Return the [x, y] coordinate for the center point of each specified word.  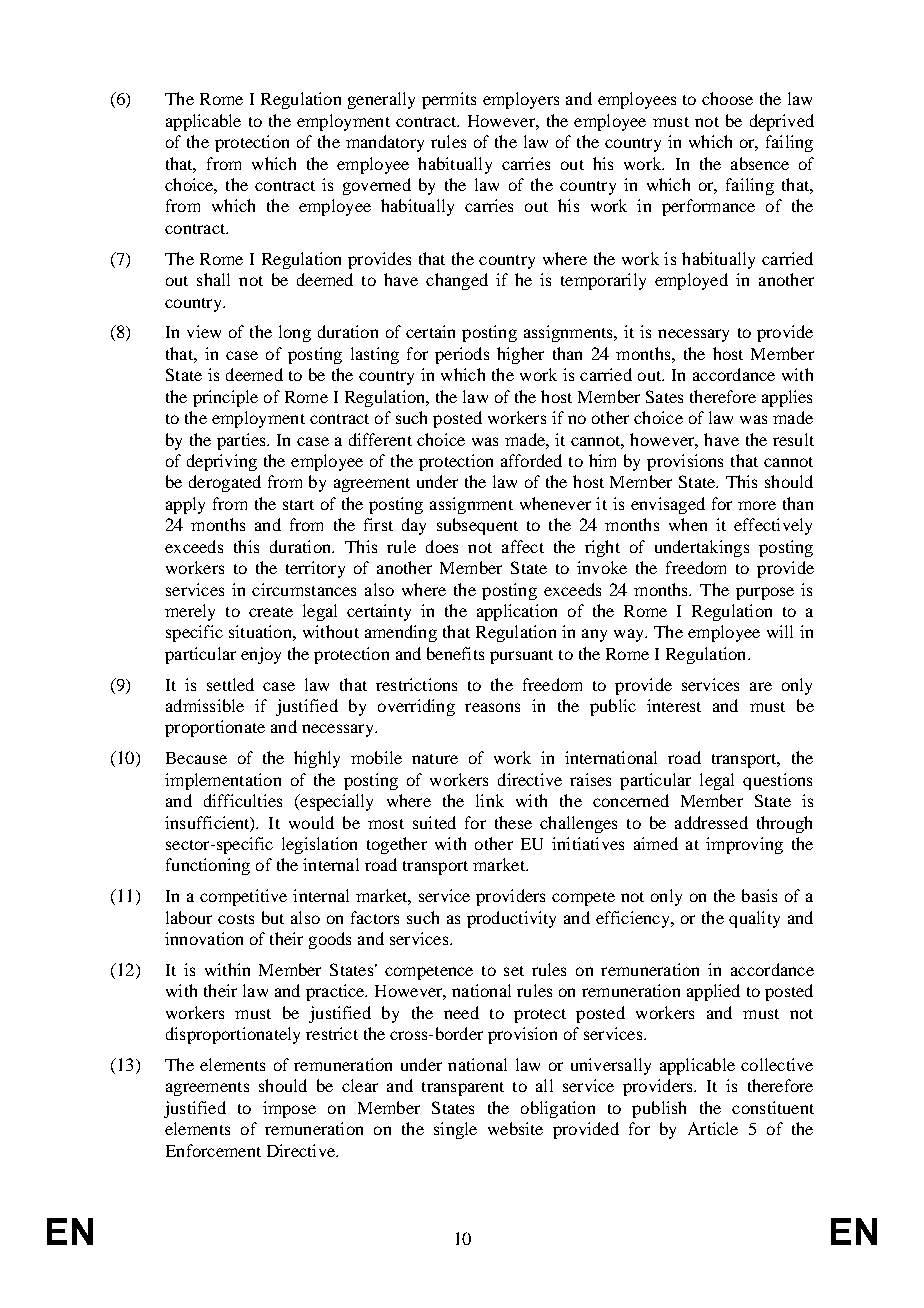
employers [521, 100]
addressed [711, 822]
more [757, 505]
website [515, 1128]
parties [242, 441]
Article [713, 1128]
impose [289, 1109]
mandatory [385, 143]
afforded [531, 460]
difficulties [243, 800]
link [490, 800]
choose [727, 98]
